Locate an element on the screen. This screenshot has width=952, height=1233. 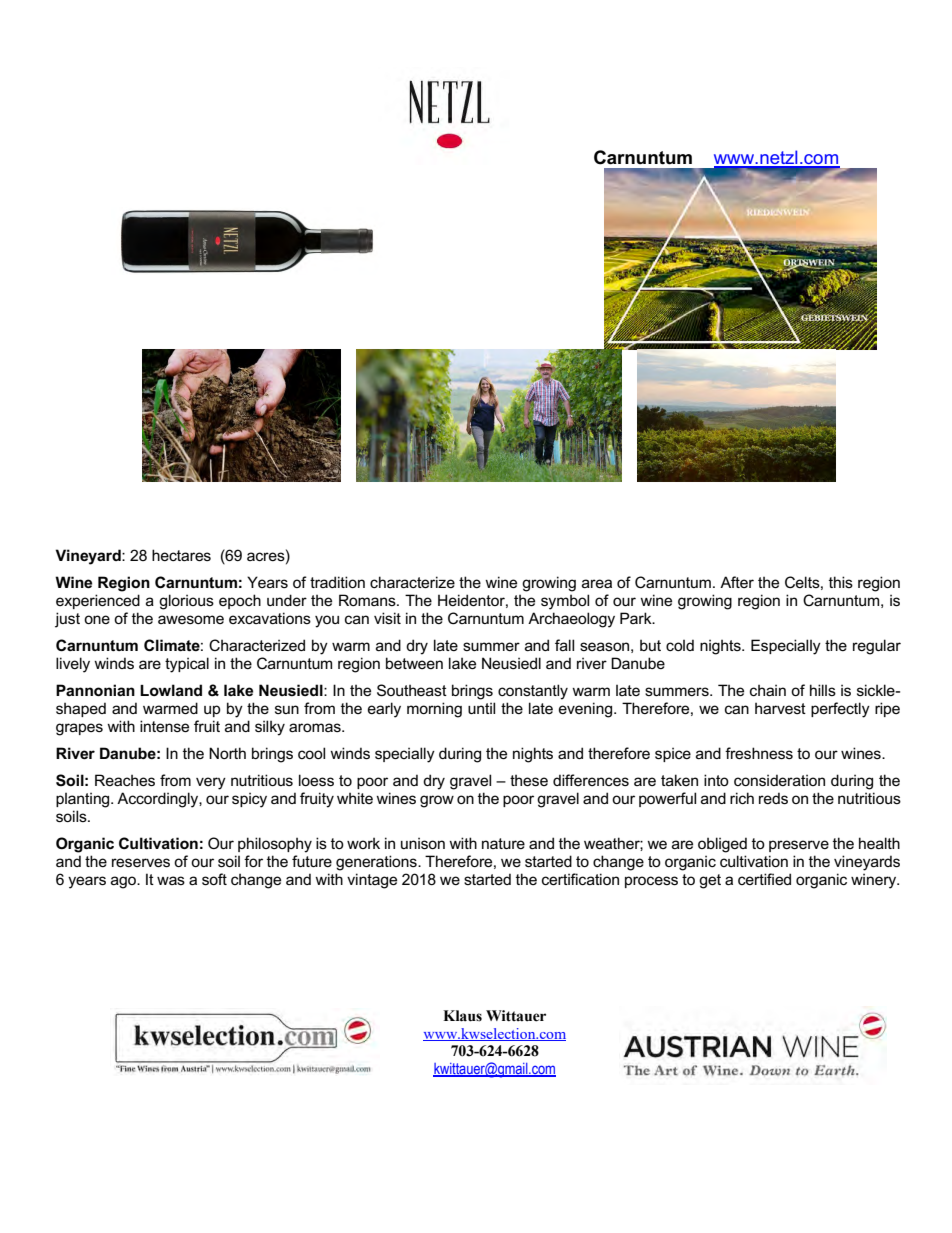
area is located at coordinates (597, 583).
